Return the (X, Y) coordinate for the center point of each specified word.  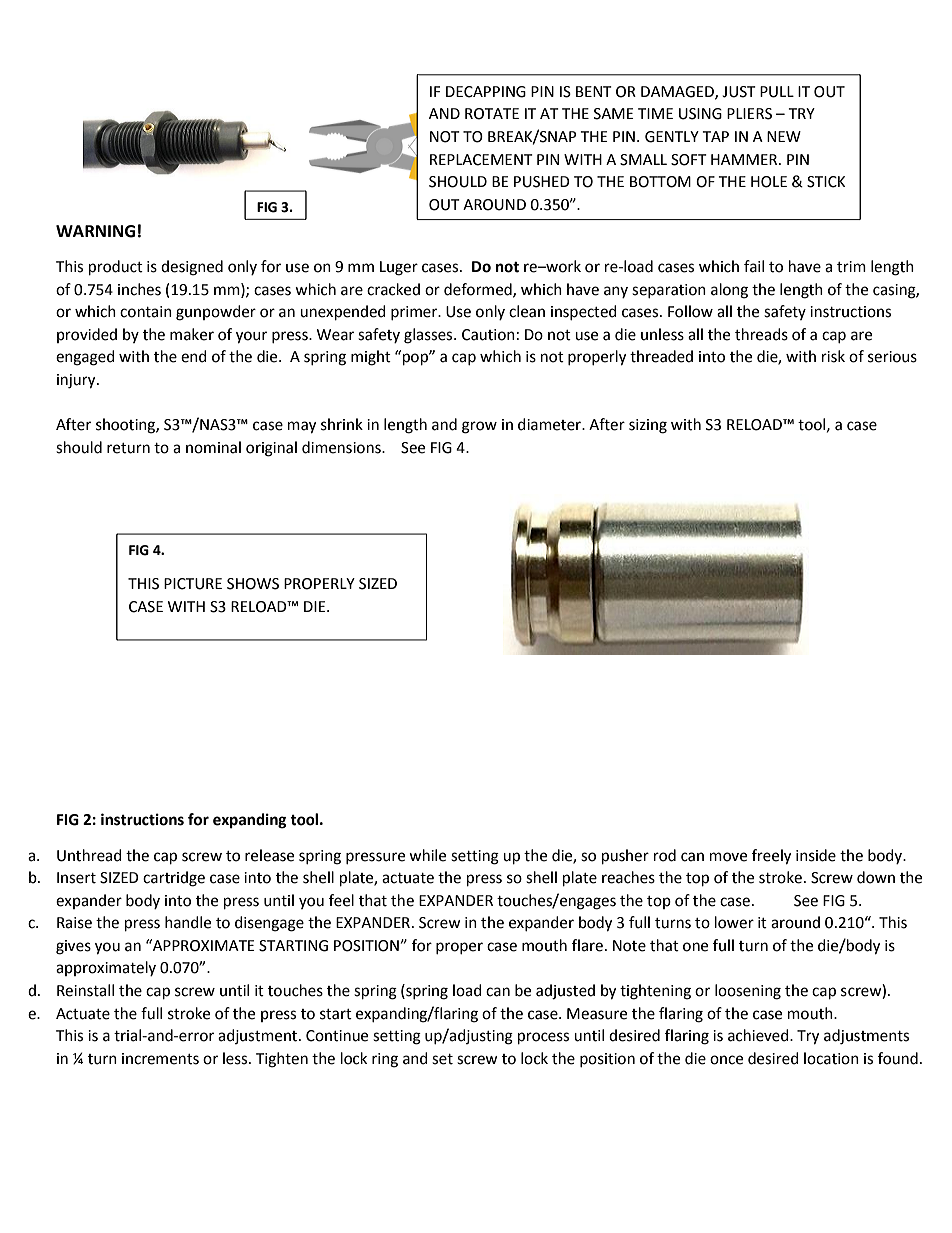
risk (833, 356)
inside (816, 855)
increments (160, 1059)
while (427, 855)
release (269, 855)
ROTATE (492, 114)
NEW (784, 136)
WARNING (95, 231)
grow (479, 427)
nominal (213, 447)
